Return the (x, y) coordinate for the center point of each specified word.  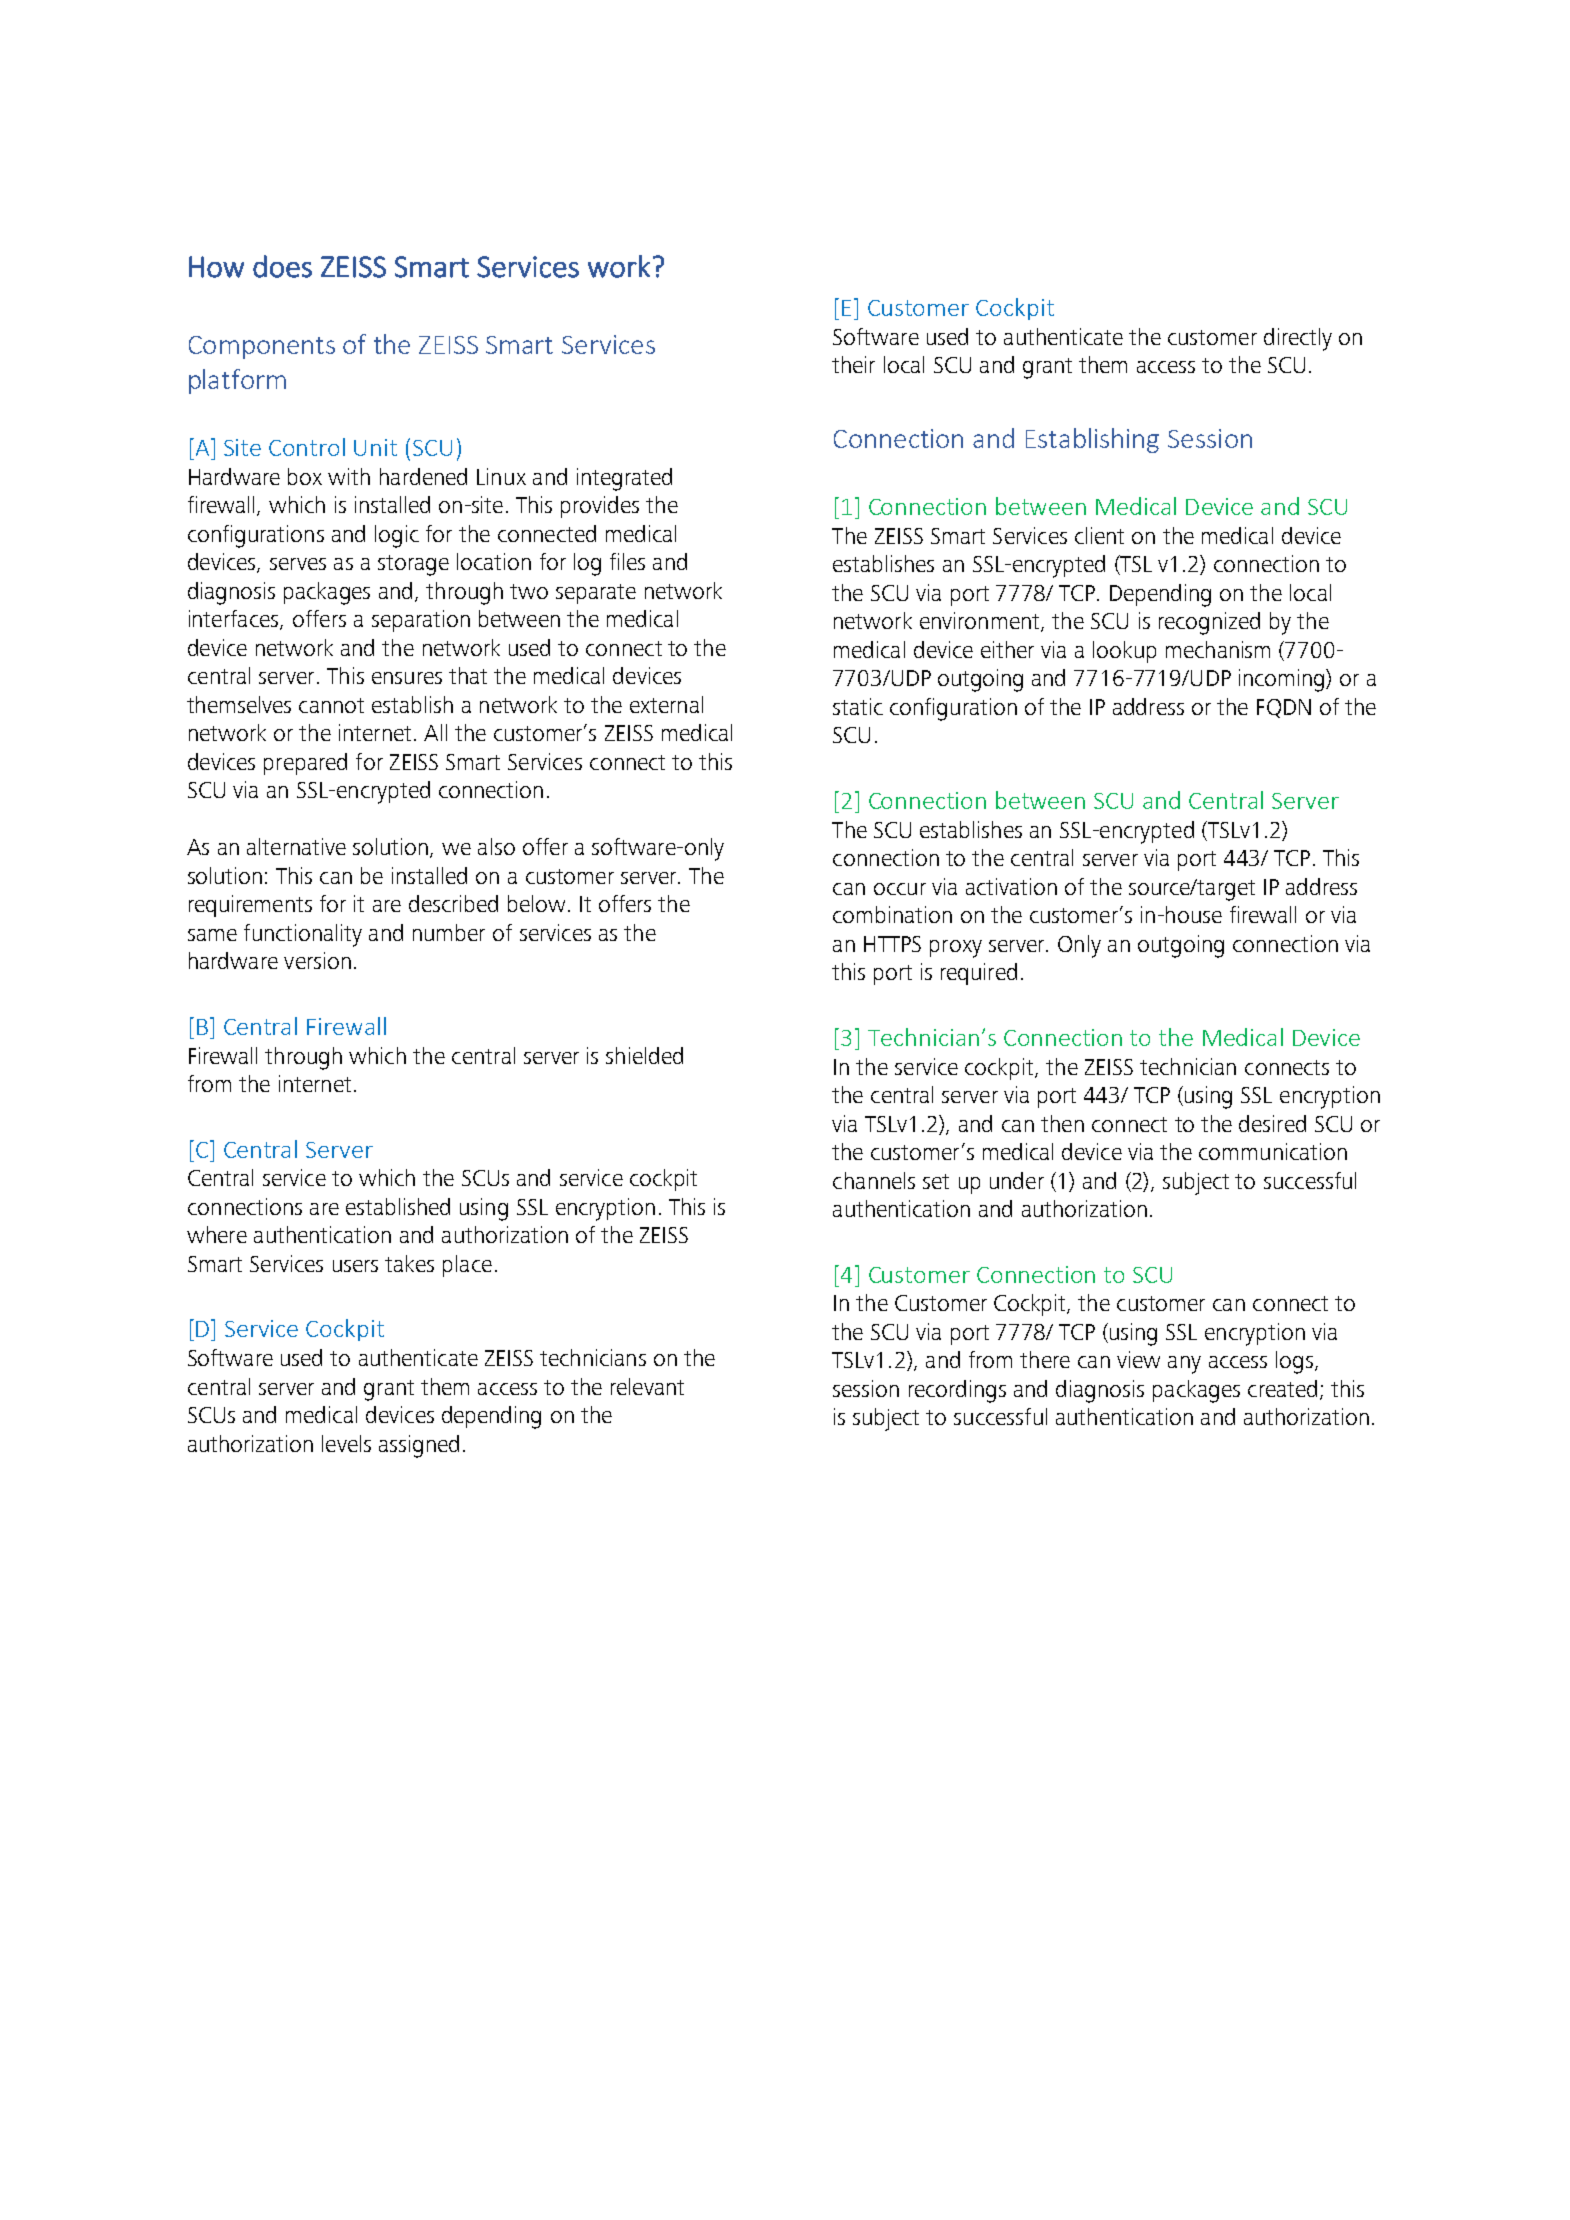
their (853, 364)
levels (346, 1443)
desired (1272, 1123)
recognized (1209, 623)
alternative (296, 846)
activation (1011, 886)
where (217, 1234)
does (282, 266)
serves (298, 564)
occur (900, 889)
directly (1298, 339)
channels (874, 1180)
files (627, 561)
